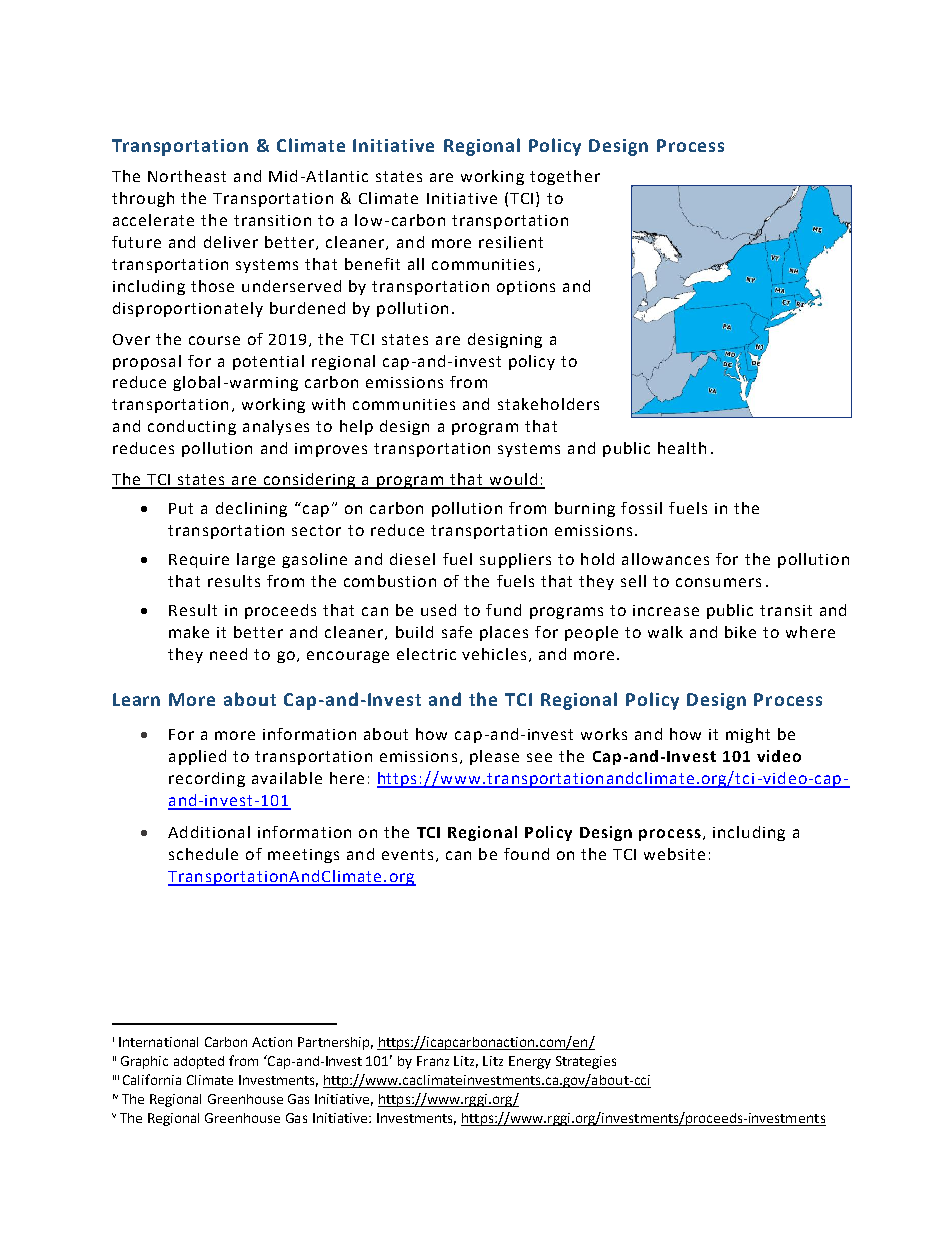 Image resolution: width=952 pixels, height=1233 pixels. Describe the element at coordinates (433, 1061) in the page. I see `Franz` at that location.
